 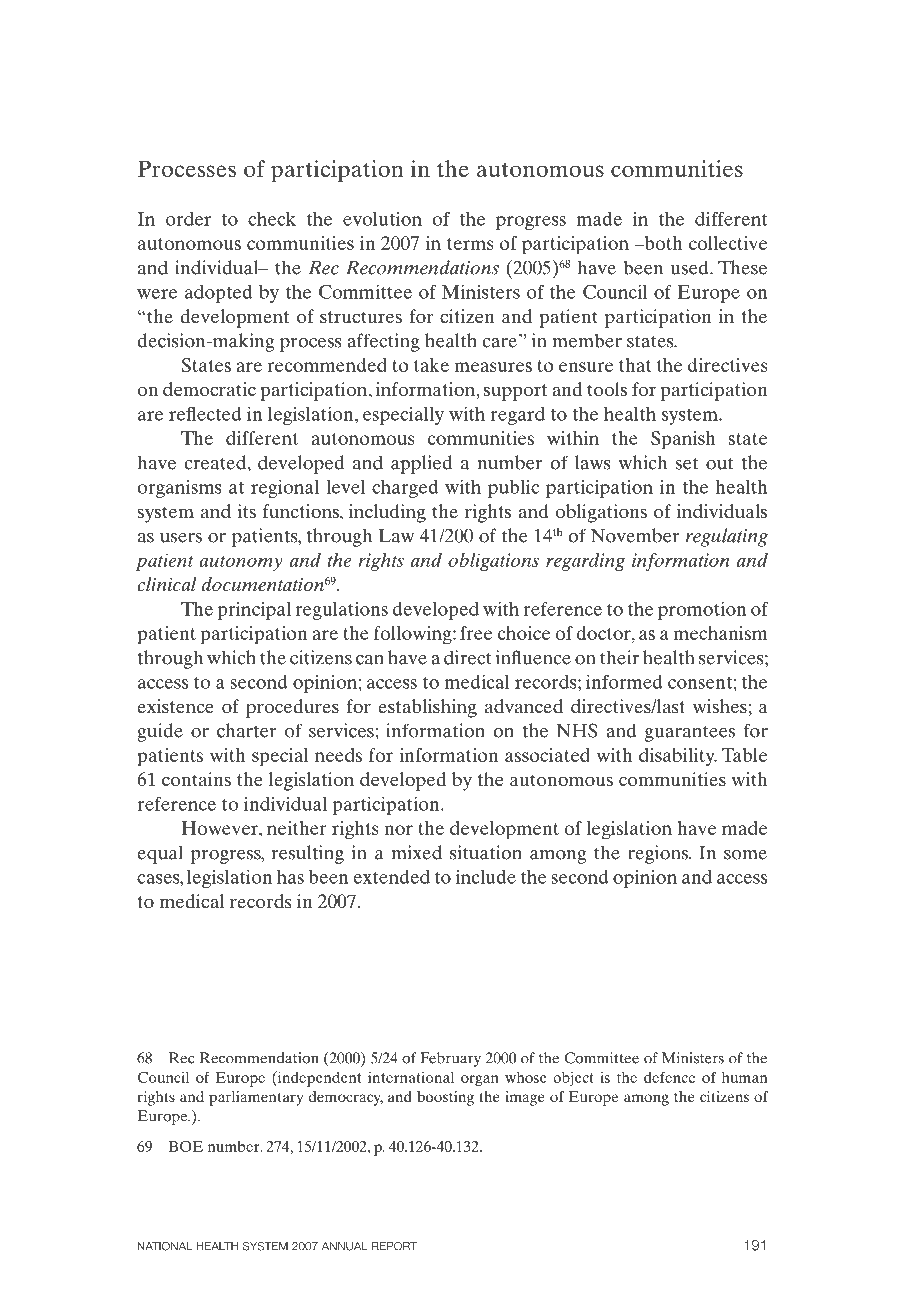 I want to click on both, so click(x=662, y=243).
